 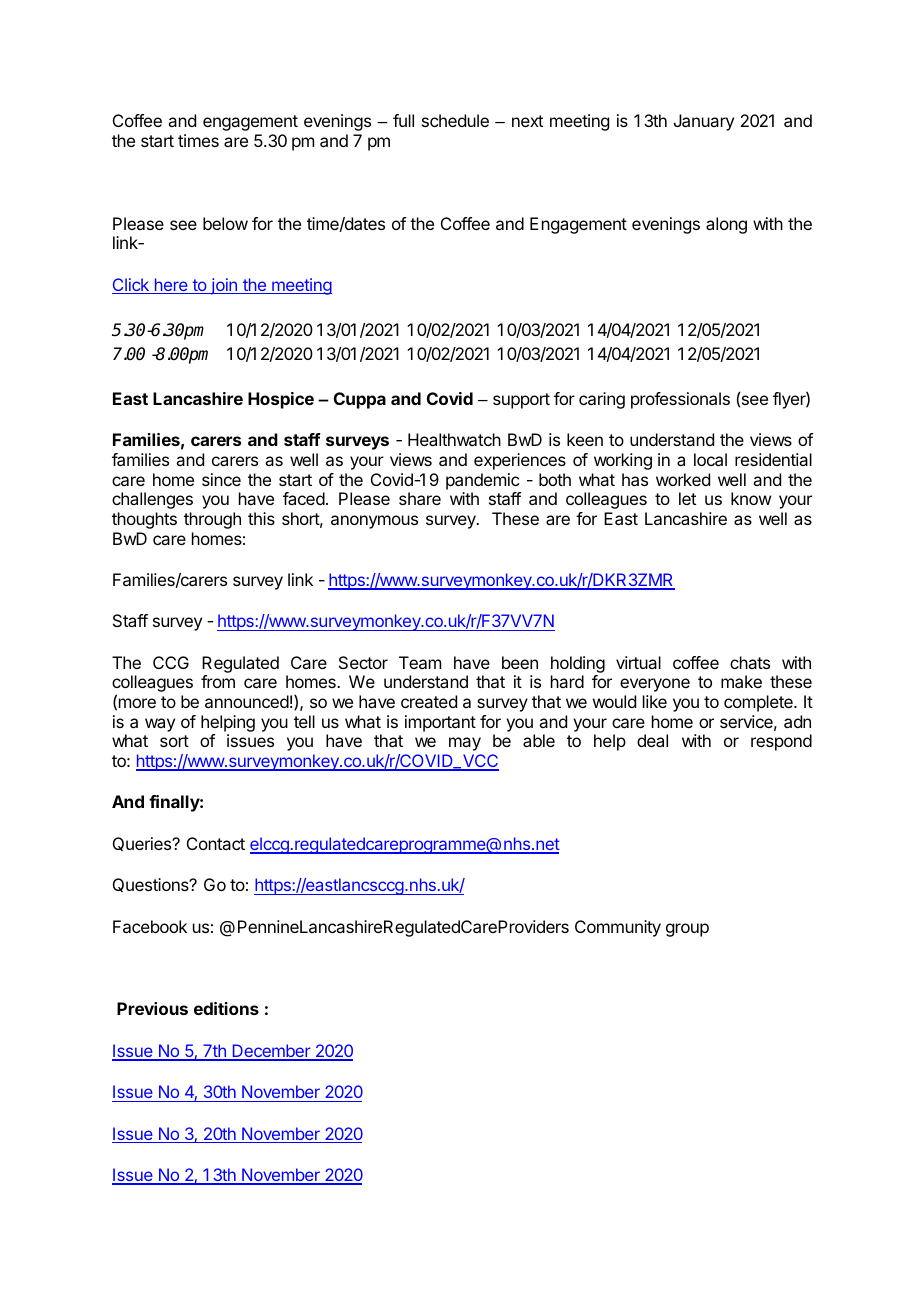 What do you see at coordinates (704, 122) in the screenshot?
I see `January` at bounding box center [704, 122].
